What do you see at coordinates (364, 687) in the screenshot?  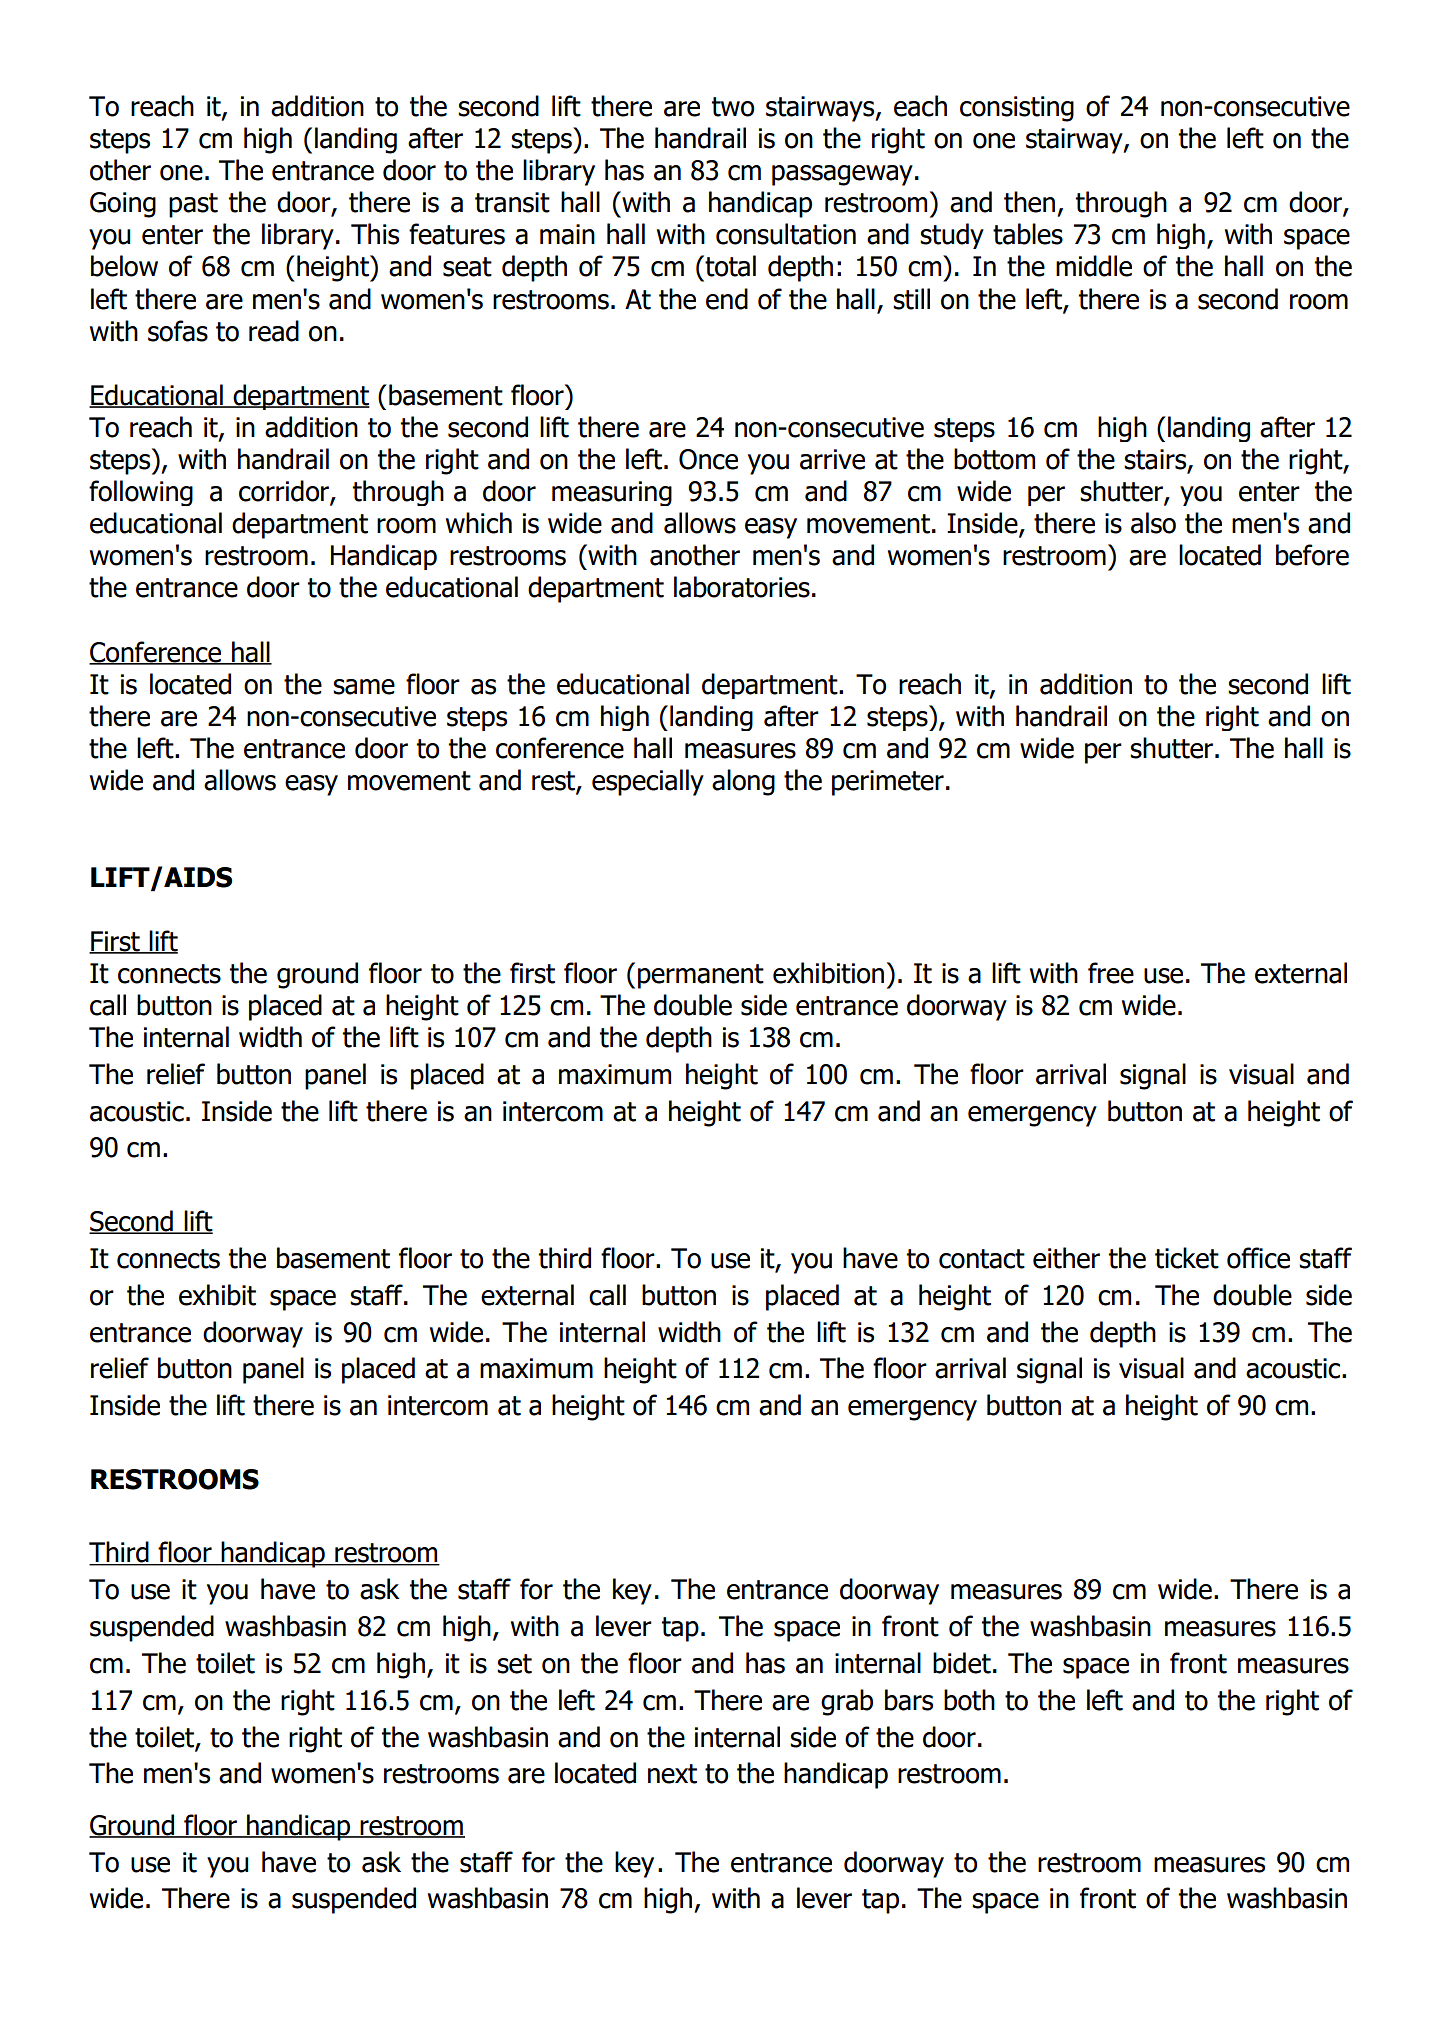 I see `same` at bounding box center [364, 687].
